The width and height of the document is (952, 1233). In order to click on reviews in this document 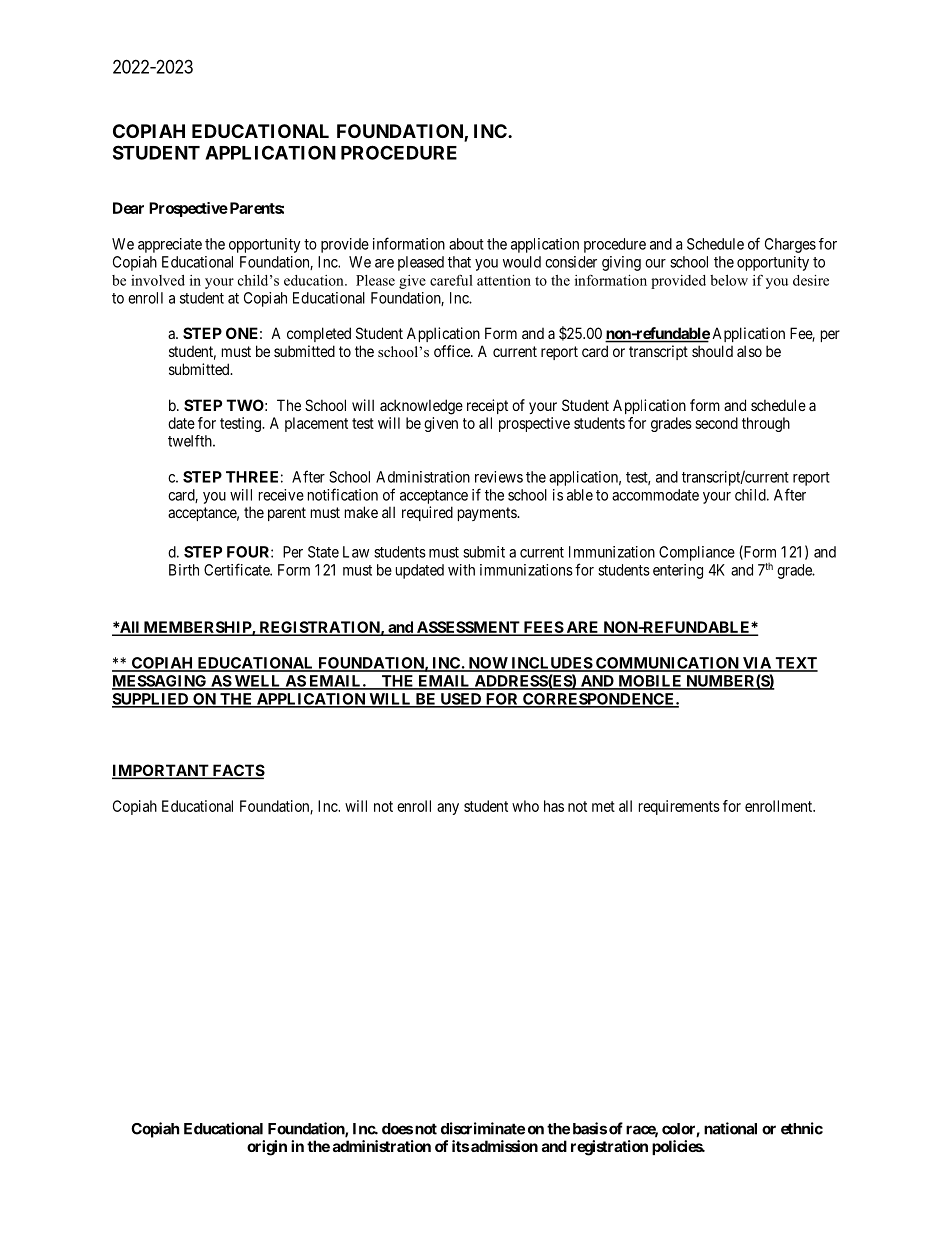, I will do `click(499, 477)`.
